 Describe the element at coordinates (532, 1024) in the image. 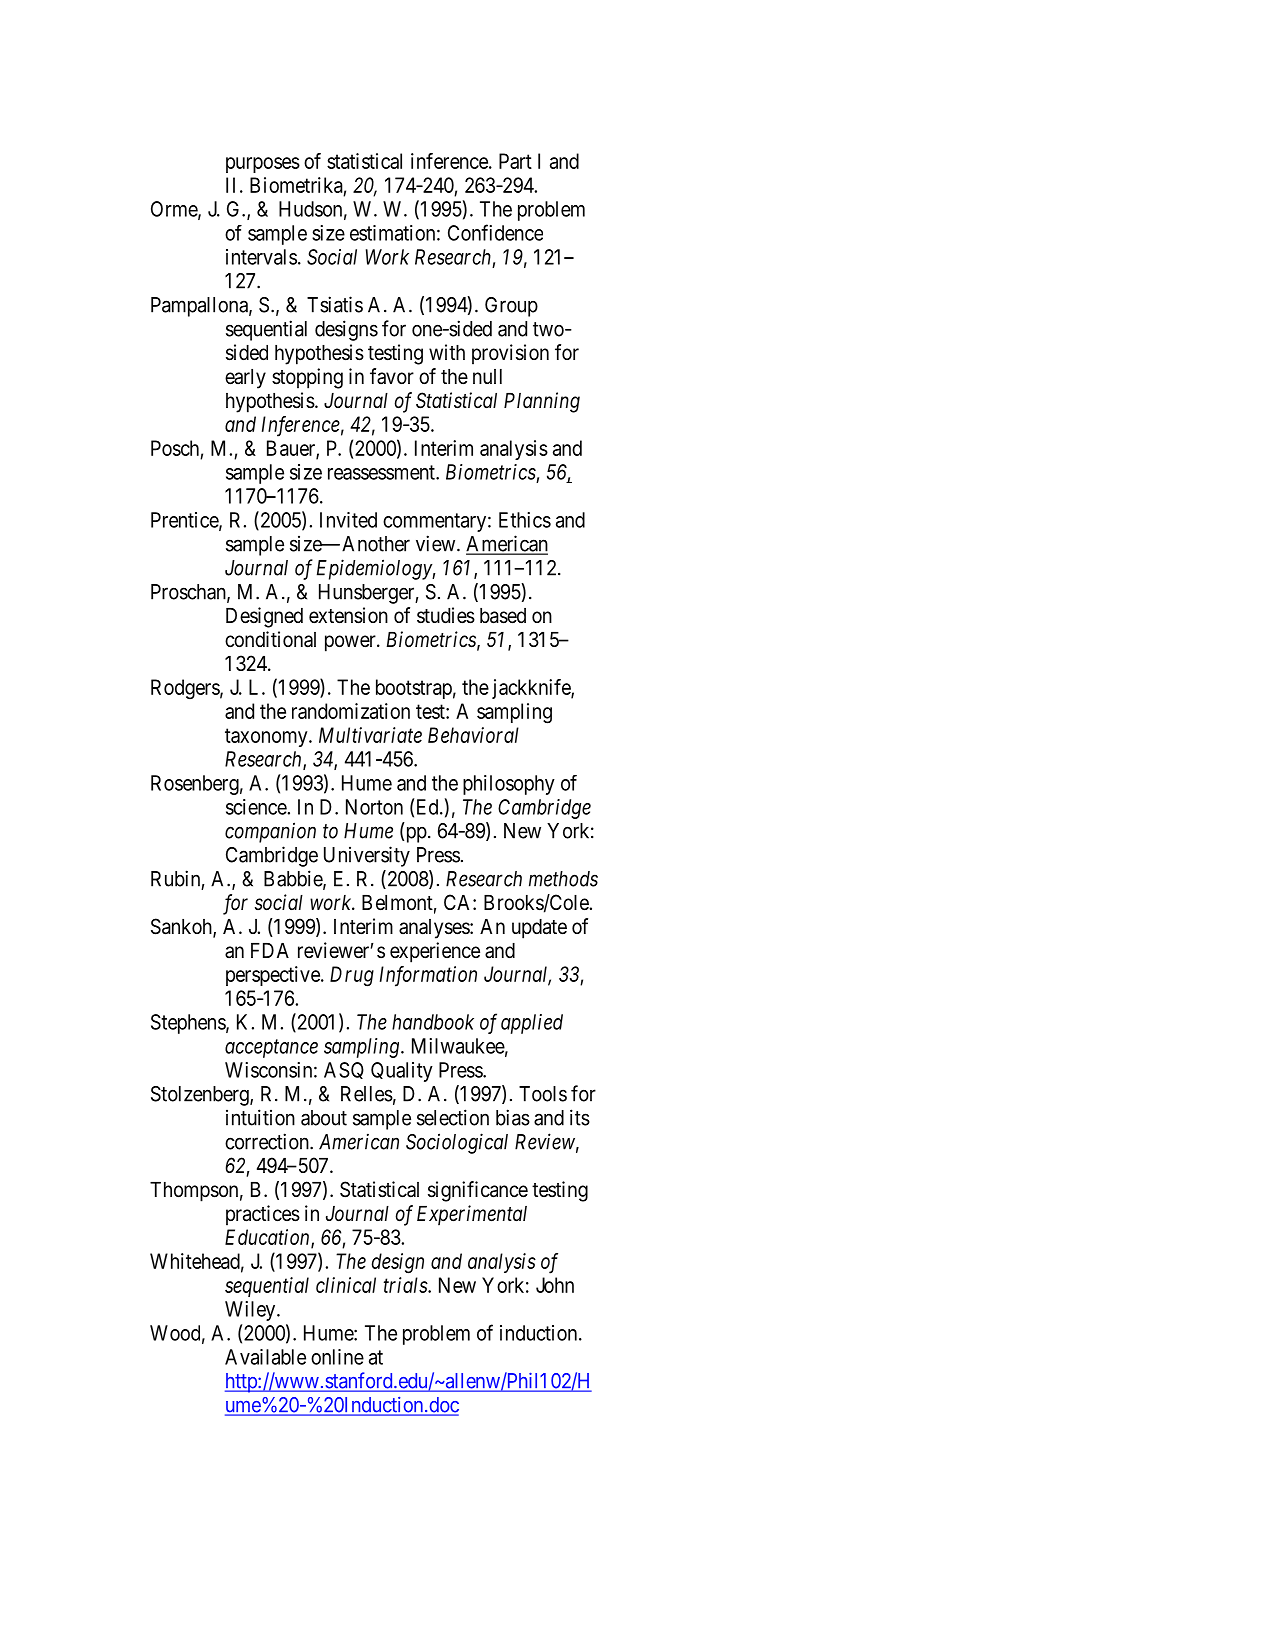

I see `applied` at that location.
